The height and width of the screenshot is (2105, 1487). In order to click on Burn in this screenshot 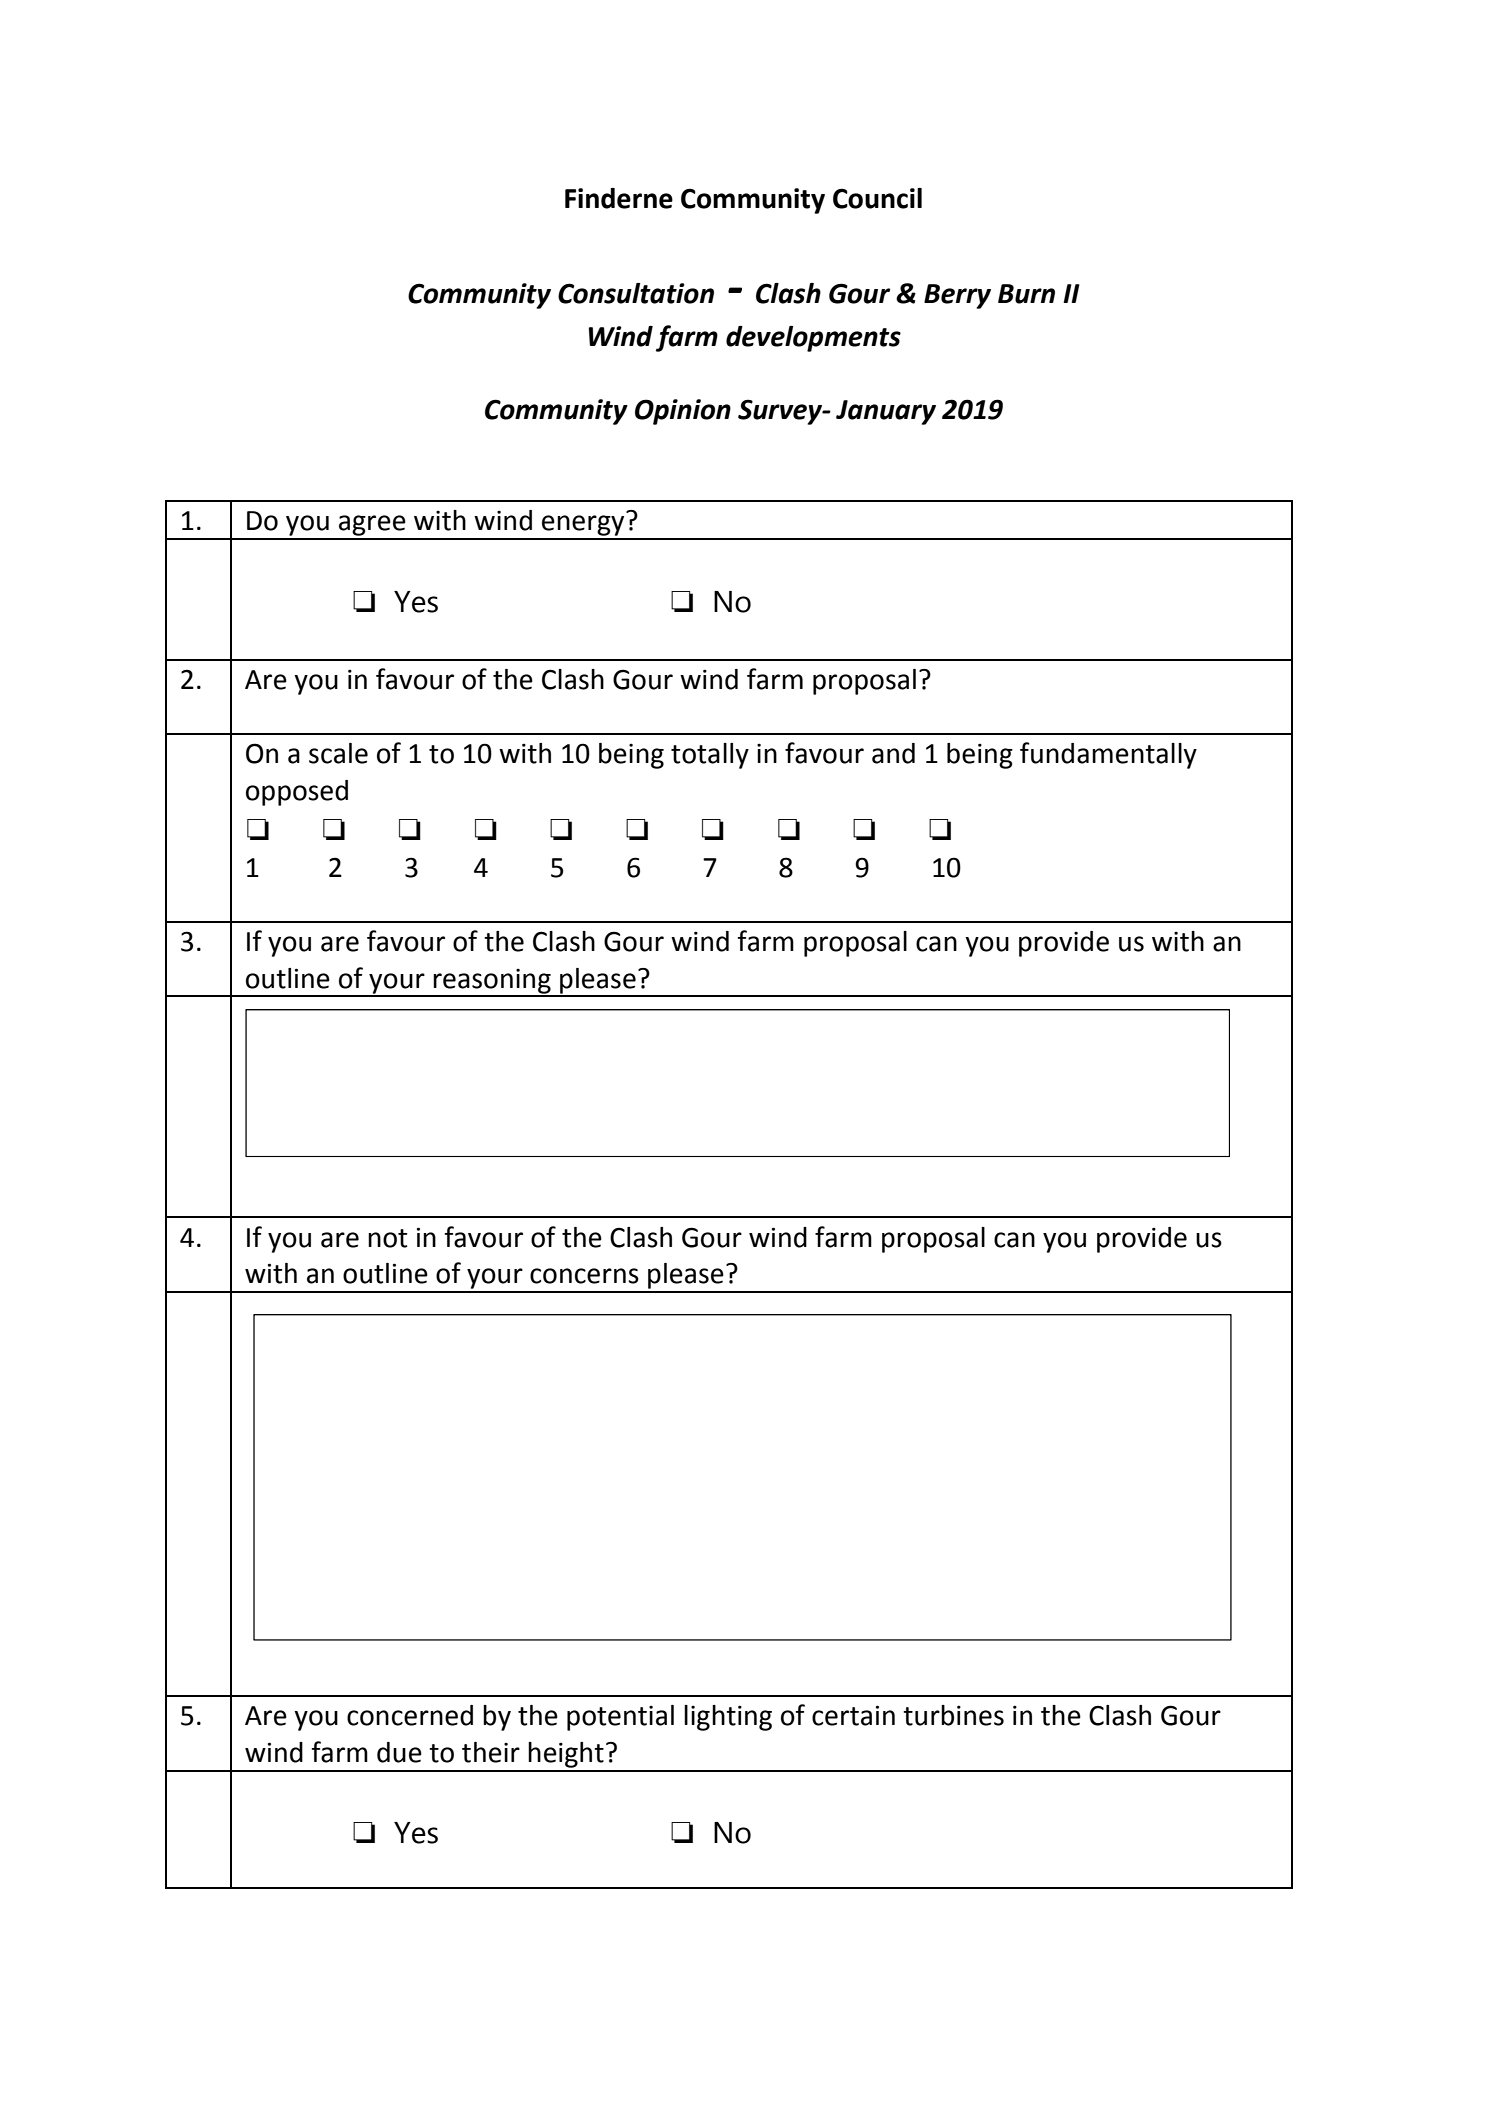, I will do `click(1026, 294)`.
